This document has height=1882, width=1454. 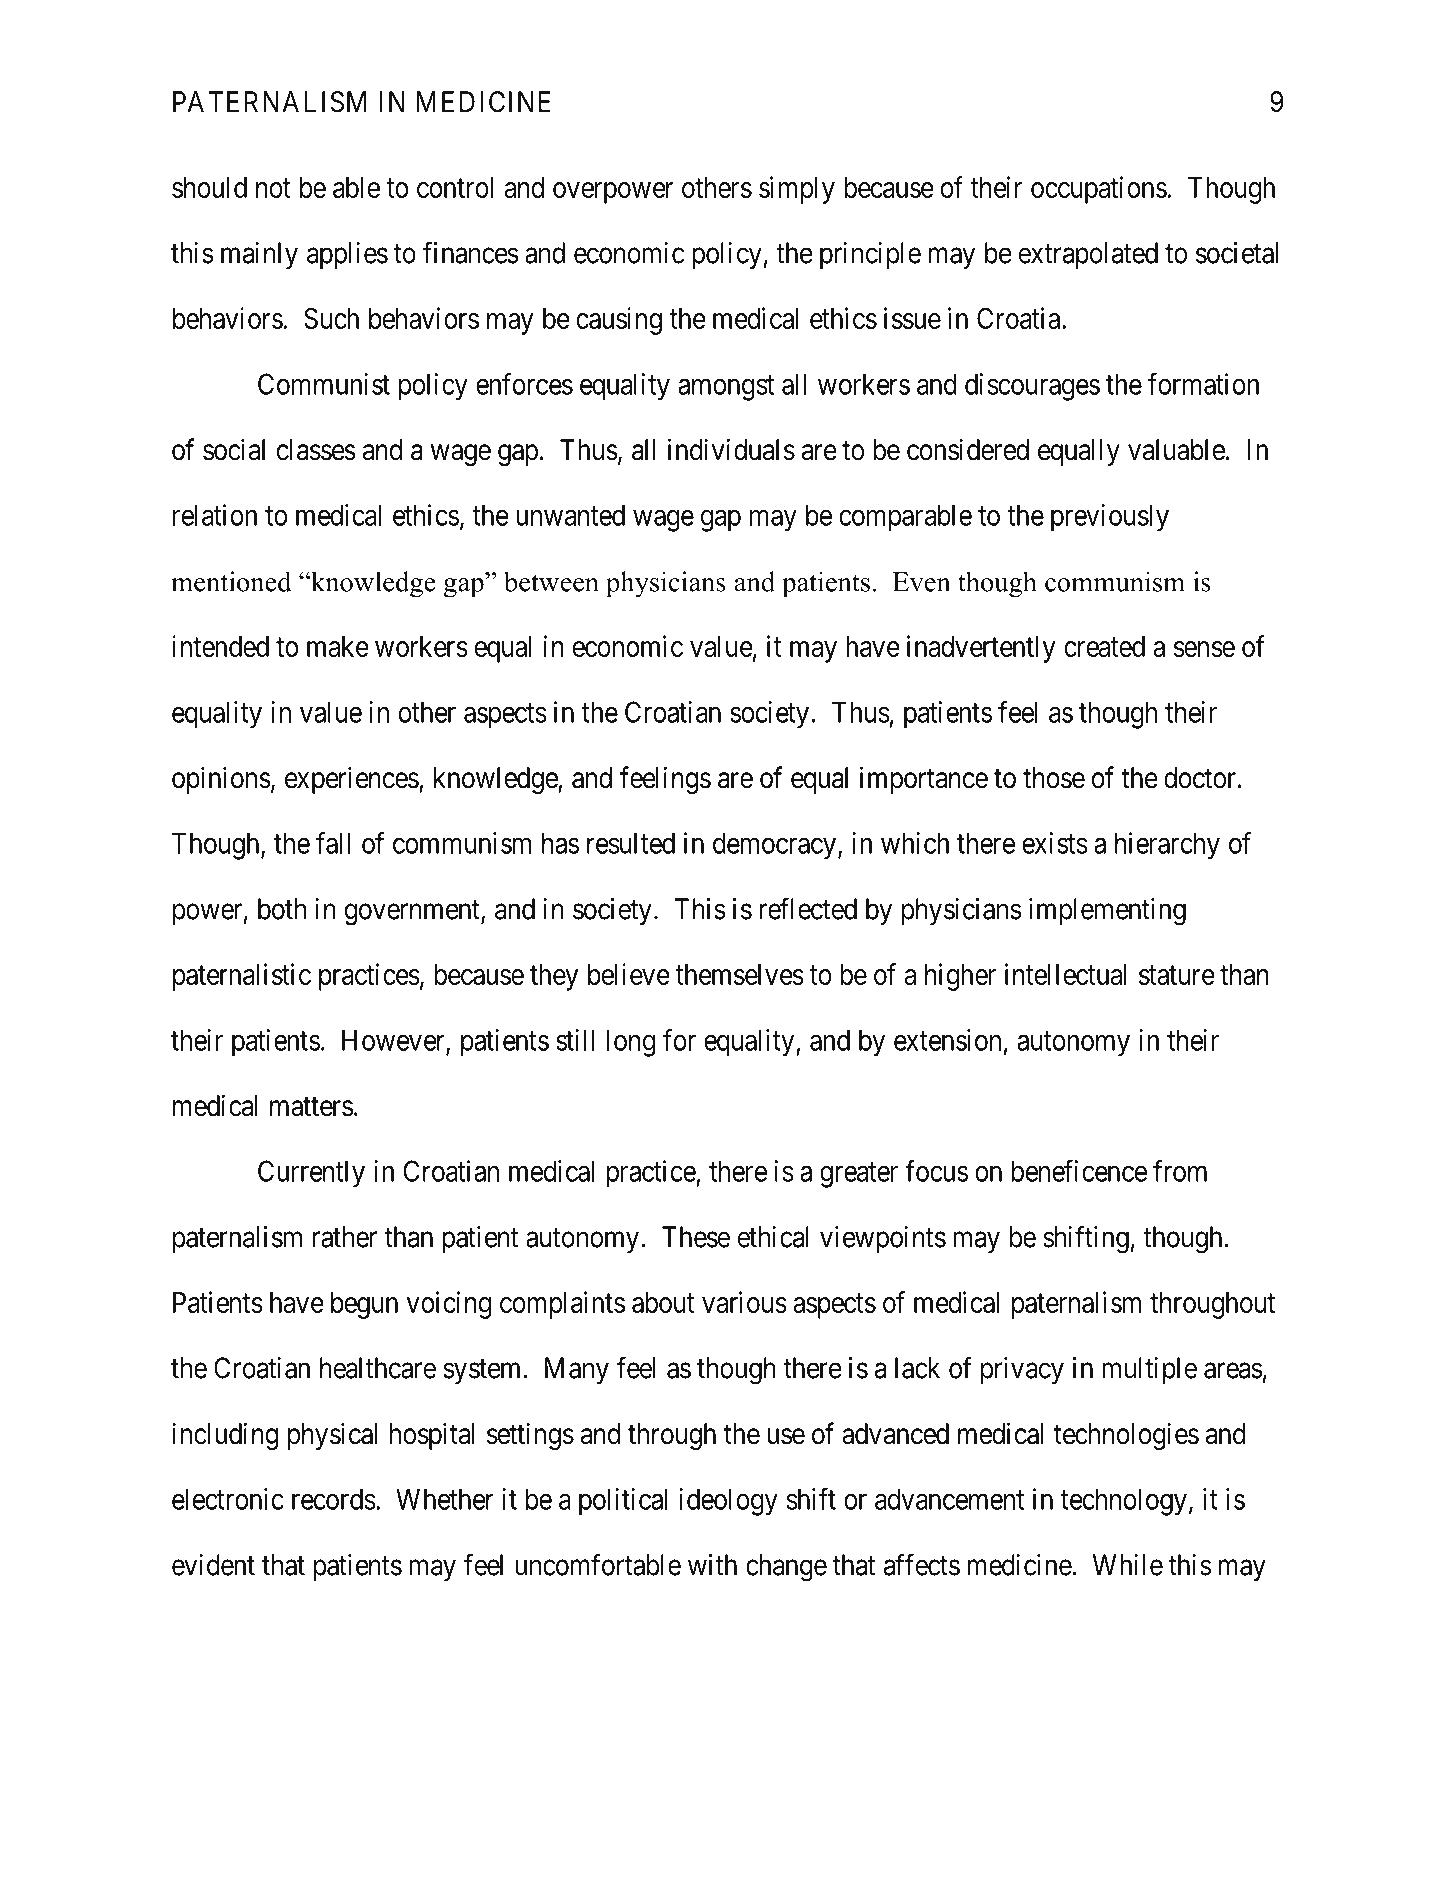 I want to click on records, so click(x=334, y=1499).
